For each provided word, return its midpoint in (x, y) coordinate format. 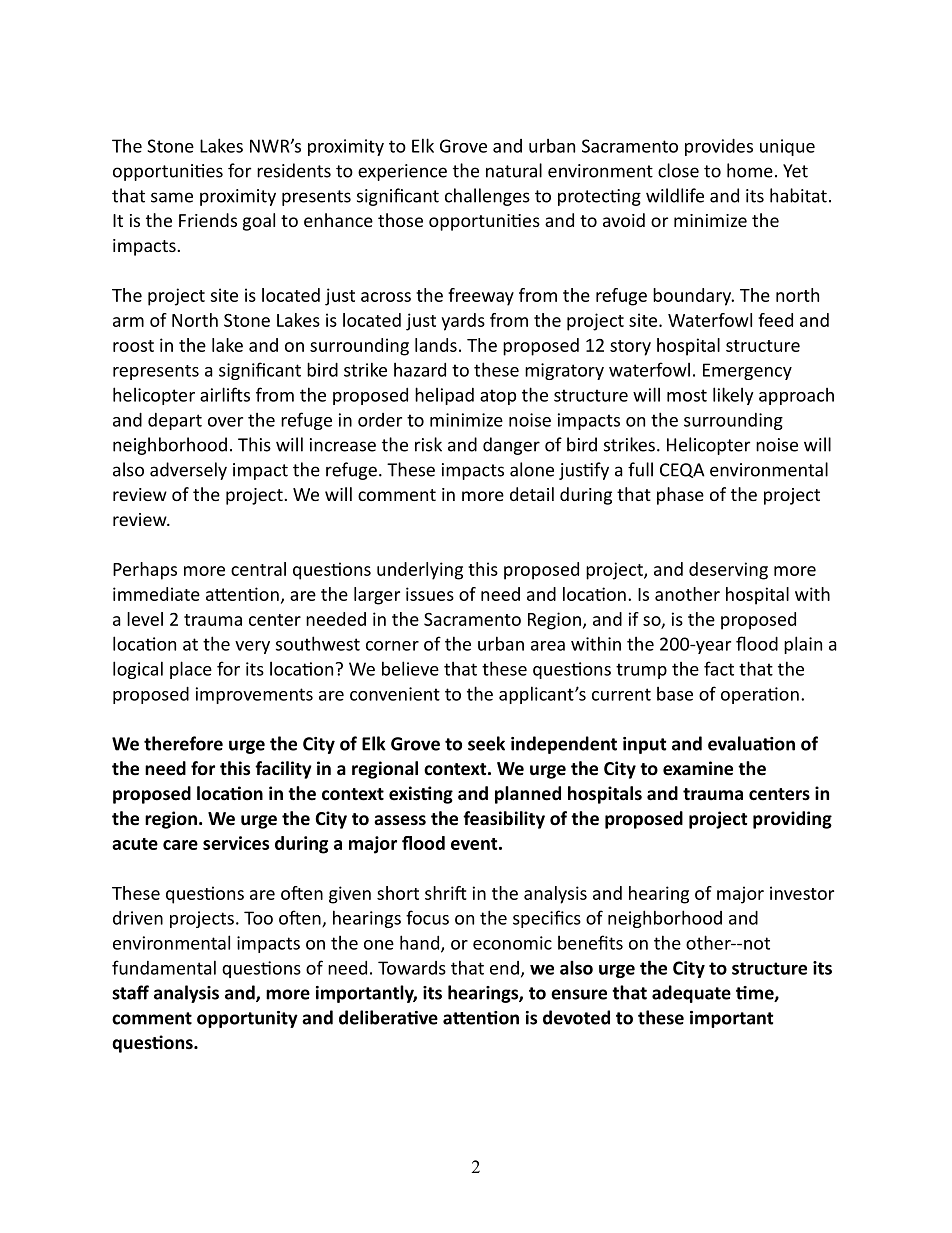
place (191, 670)
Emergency (747, 371)
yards (463, 322)
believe (410, 668)
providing (792, 820)
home (750, 170)
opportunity (247, 1019)
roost (133, 346)
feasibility (504, 820)
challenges (487, 197)
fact (719, 668)
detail (532, 494)
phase (680, 496)
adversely (188, 471)
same (172, 197)
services (236, 843)
